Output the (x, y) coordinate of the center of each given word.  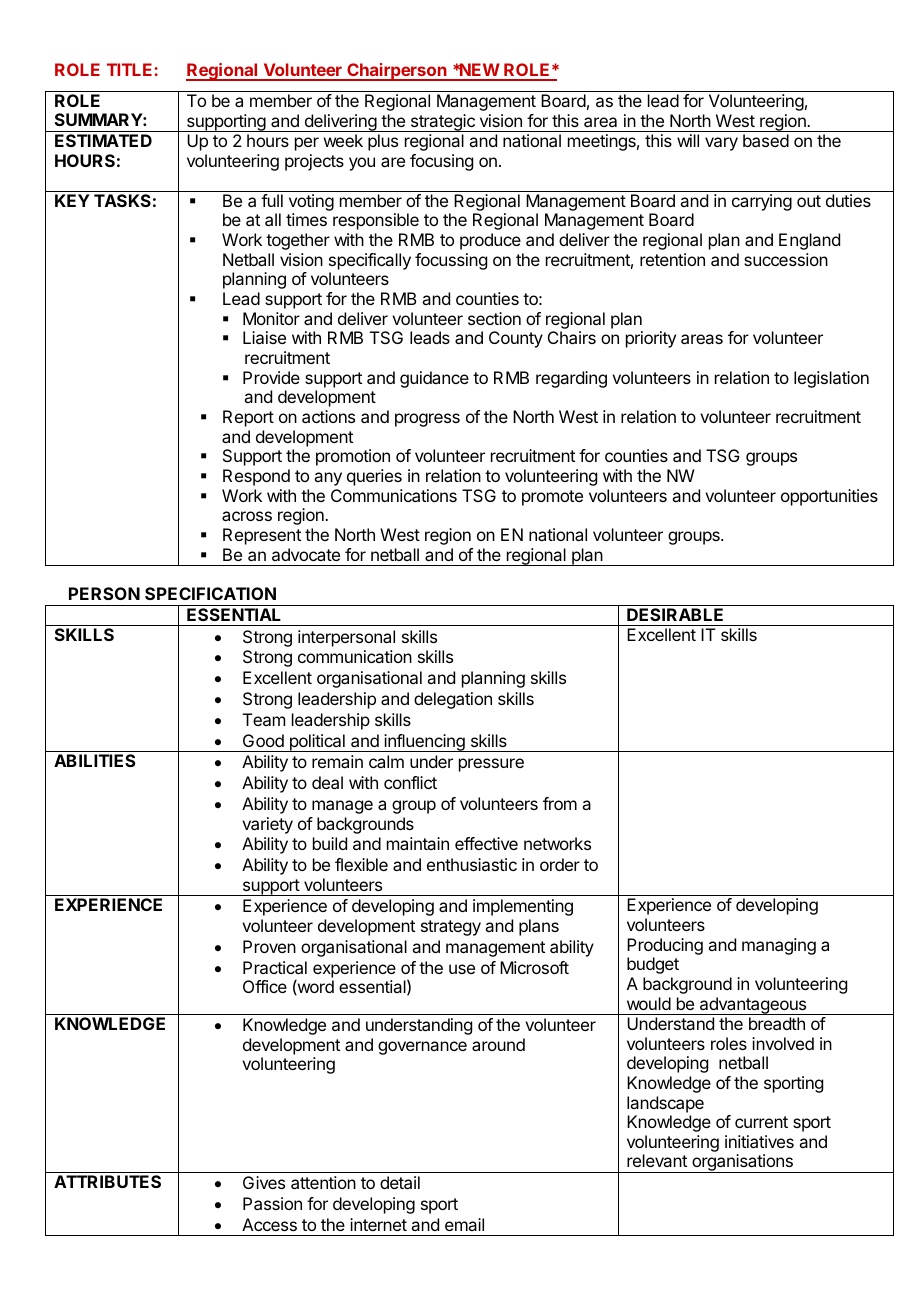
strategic (442, 123)
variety (267, 825)
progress (427, 420)
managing (779, 946)
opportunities (829, 497)
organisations (742, 1163)
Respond (256, 477)
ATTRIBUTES (107, 1181)
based (766, 140)
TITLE (129, 69)
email (464, 1224)
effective (486, 843)
